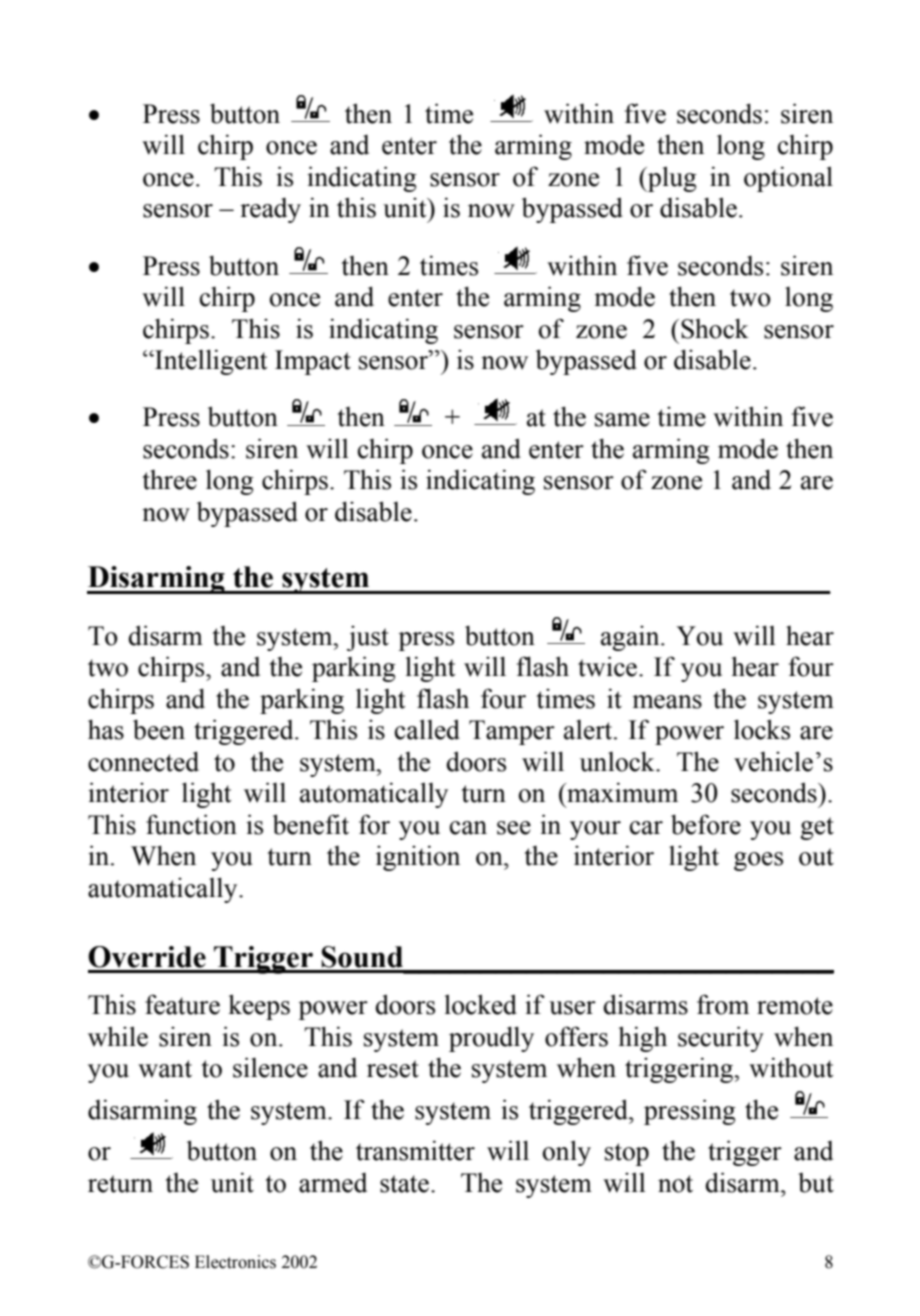 The height and width of the document is (1316, 920). Describe the element at coordinates (762, 729) in the document. I see `locks` at that location.
